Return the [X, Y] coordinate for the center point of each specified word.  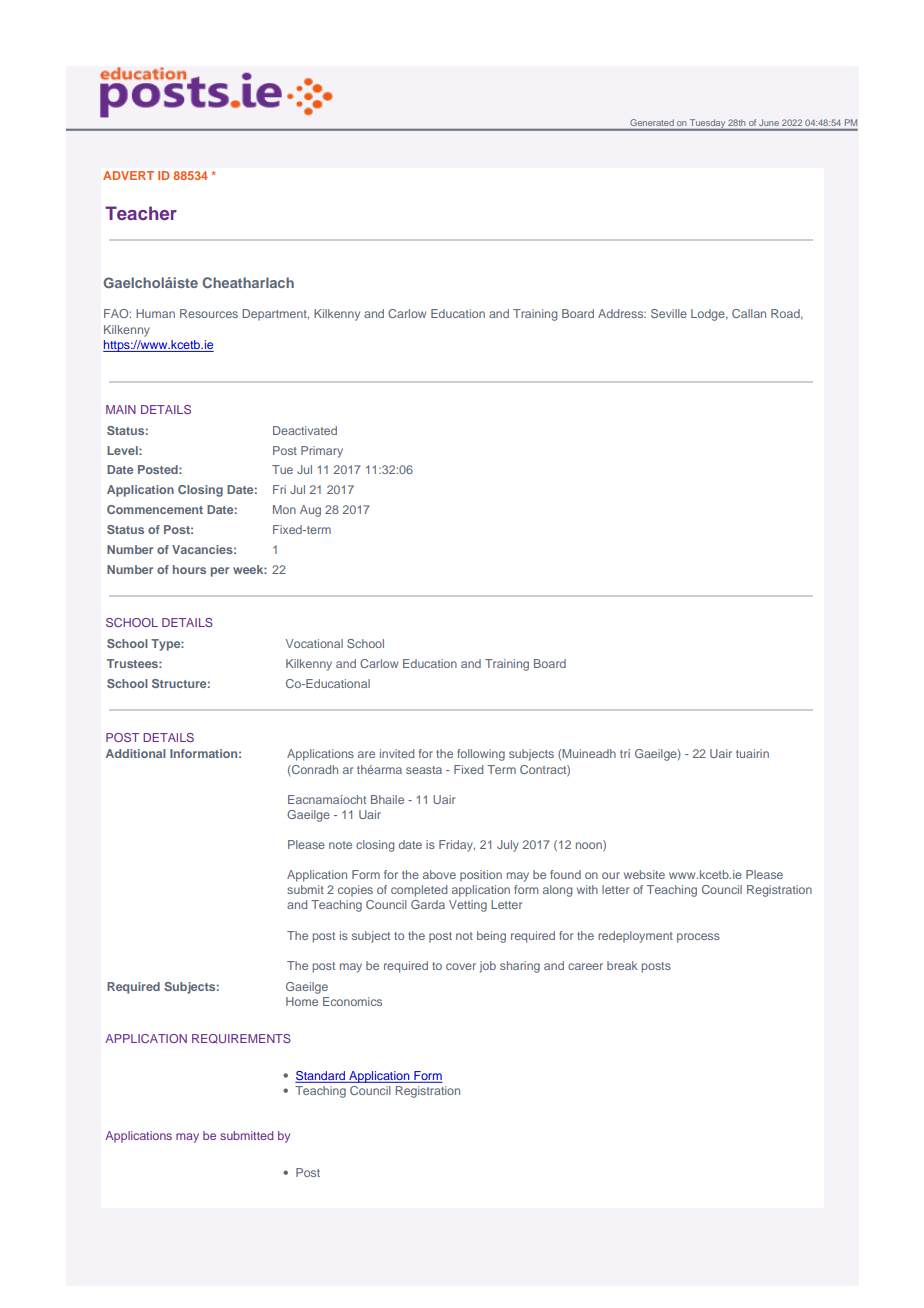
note [340, 845]
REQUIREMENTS [241, 1039]
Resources [209, 313]
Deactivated [305, 430]
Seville [669, 313]
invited [397, 753]
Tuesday [707, 125]
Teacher [141, 213]
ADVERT [128, 175]
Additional [136, 753]
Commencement [155, 509]
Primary [322, 452]
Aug [310, 511]
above [439, 874]
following [481, 755]
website [644, 874]
